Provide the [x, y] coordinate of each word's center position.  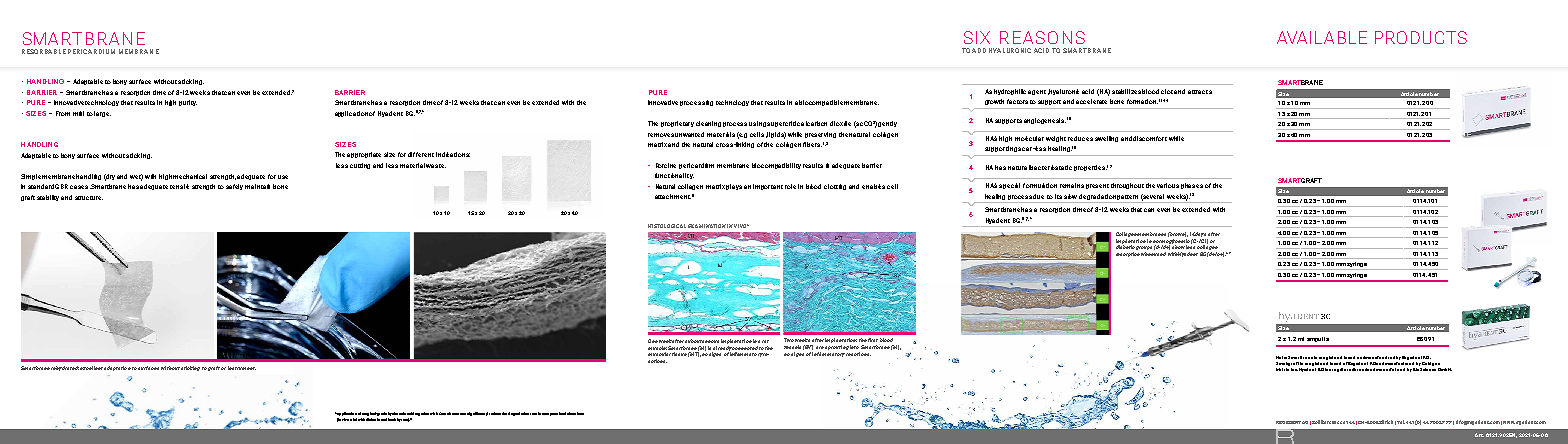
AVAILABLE [1322, 37]
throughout [1127, 186]
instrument [242, 368]
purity [188, 103]
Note [1281, 357]
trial [353, 419]
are [820, 347]
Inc [1294, 369]
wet [136, 177]
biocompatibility [776, 166]
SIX [977, 37]
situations [575, 413]
